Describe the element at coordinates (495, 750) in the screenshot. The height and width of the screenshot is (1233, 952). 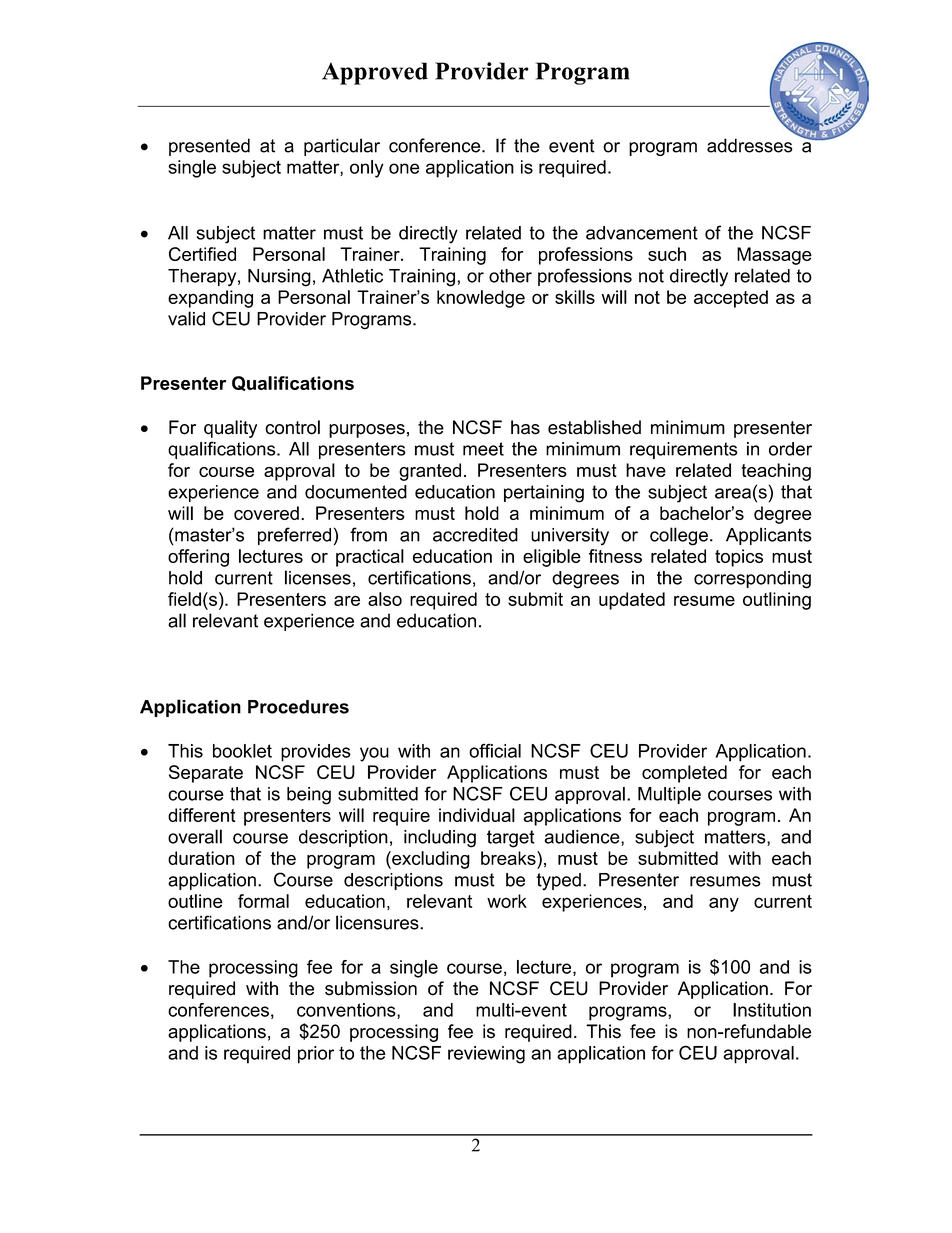
I see `official` at that location.
